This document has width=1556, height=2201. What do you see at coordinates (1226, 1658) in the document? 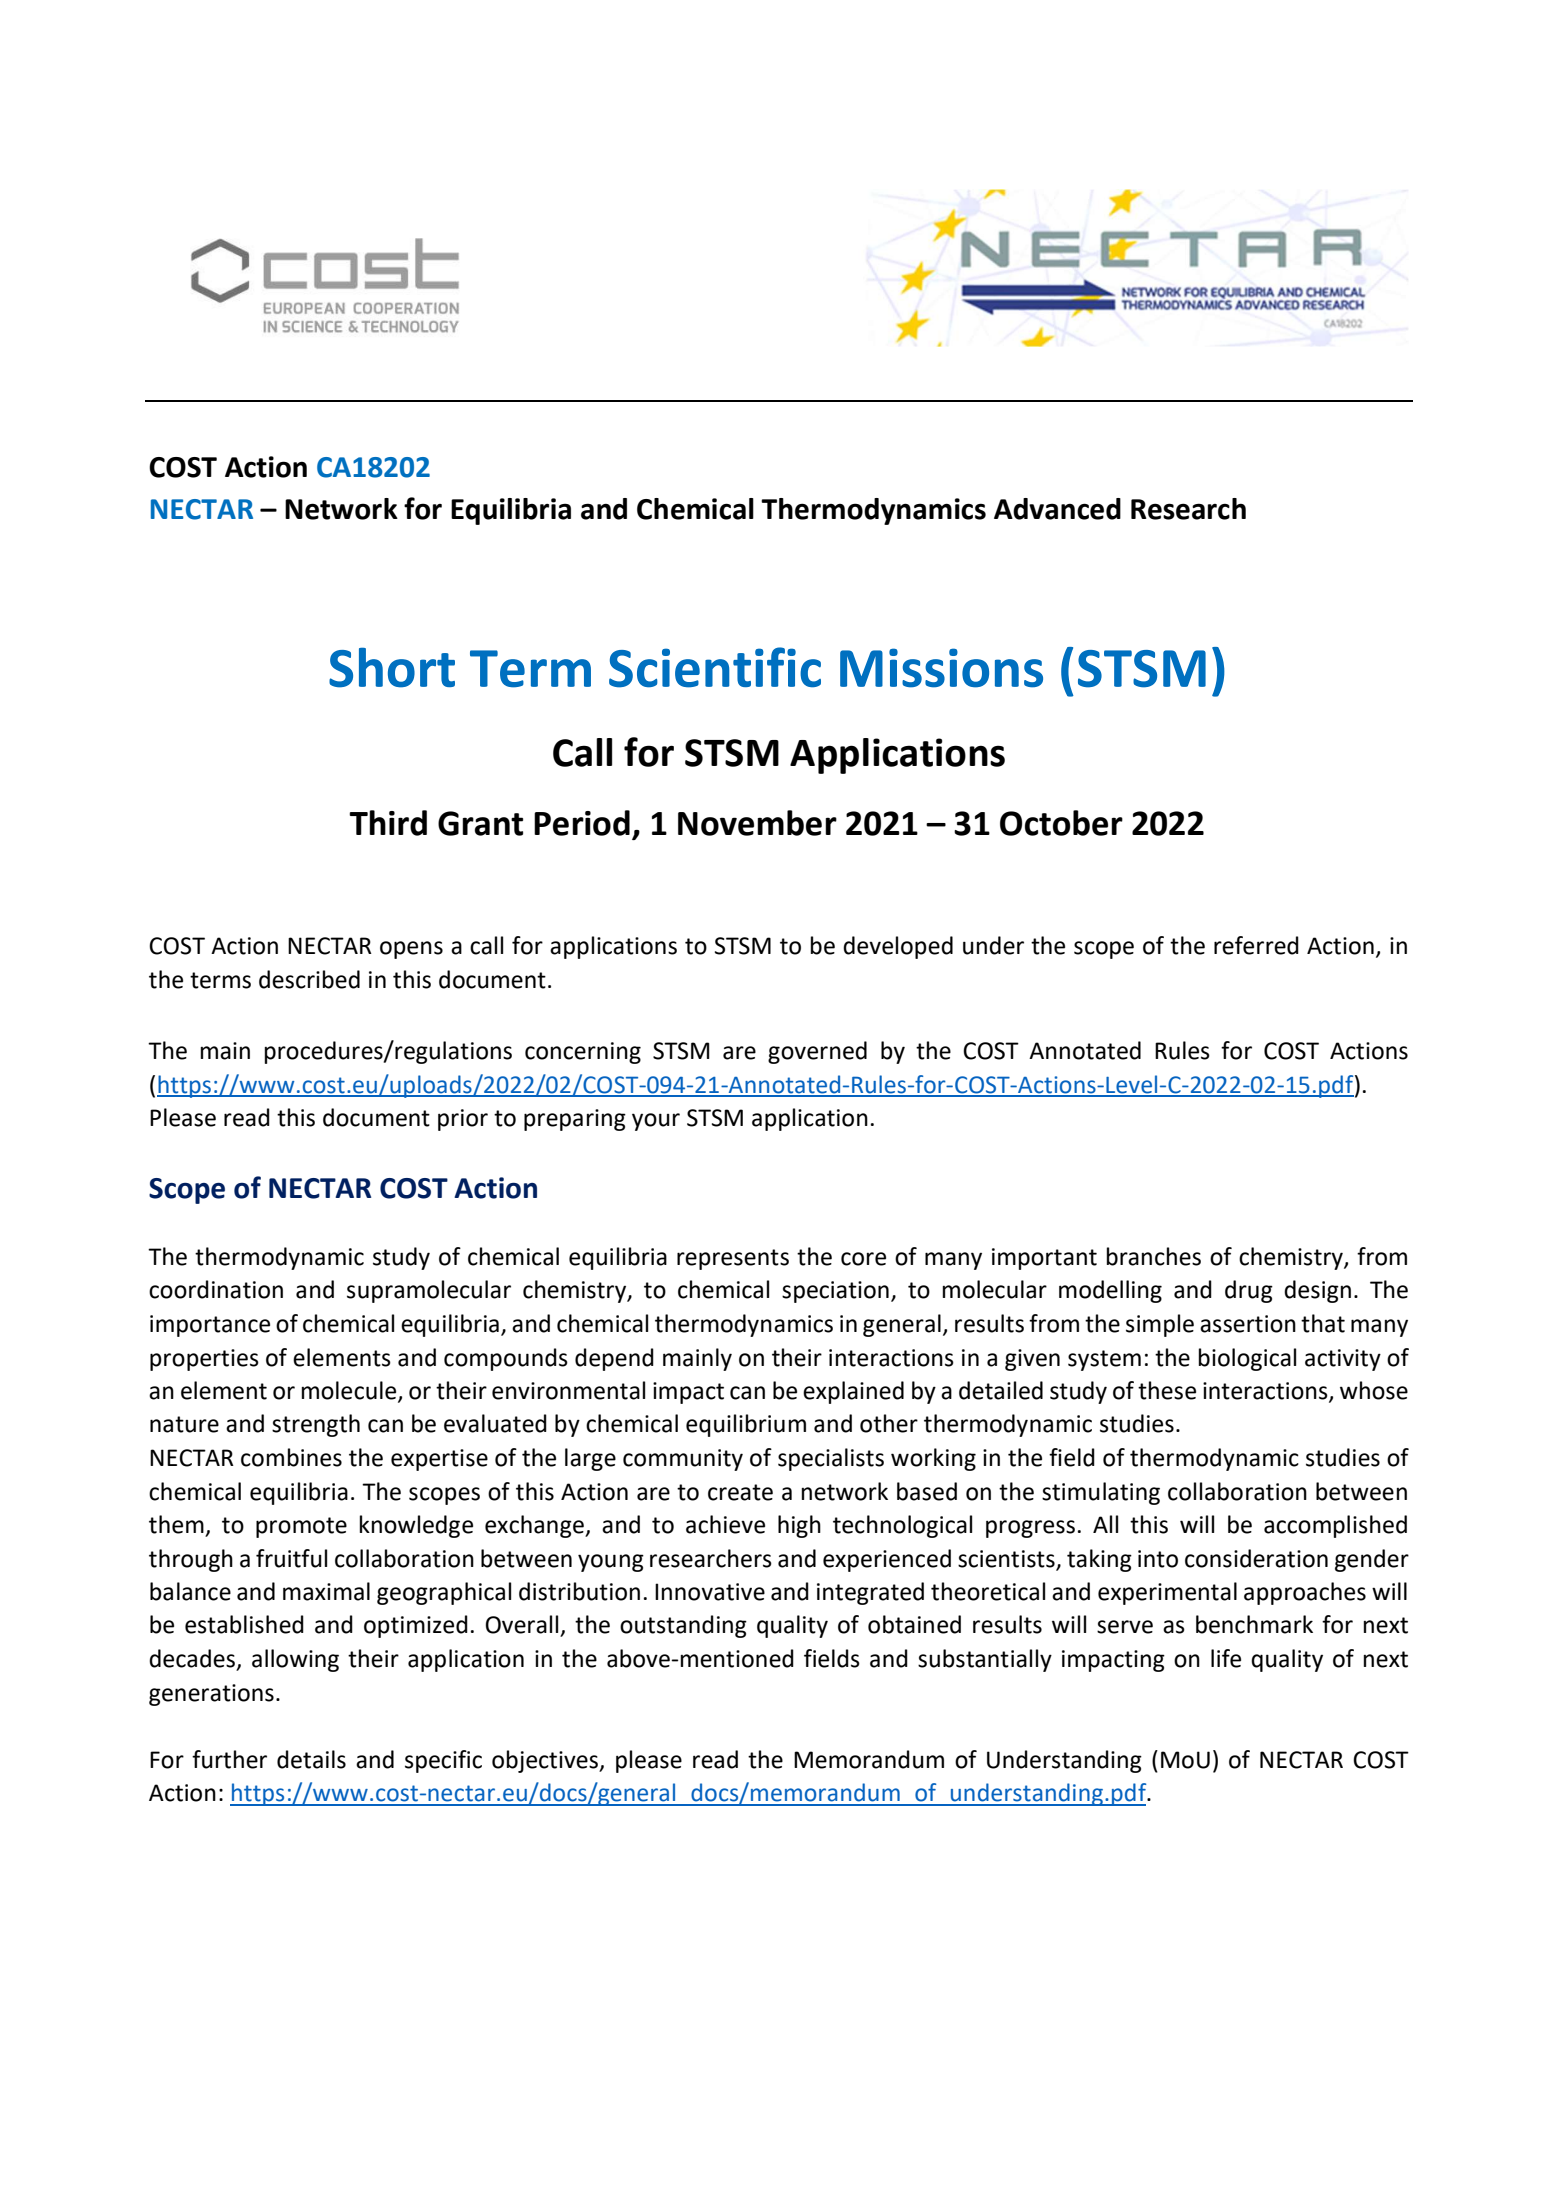
I see `life` at bounding box center [1226, 1658].
